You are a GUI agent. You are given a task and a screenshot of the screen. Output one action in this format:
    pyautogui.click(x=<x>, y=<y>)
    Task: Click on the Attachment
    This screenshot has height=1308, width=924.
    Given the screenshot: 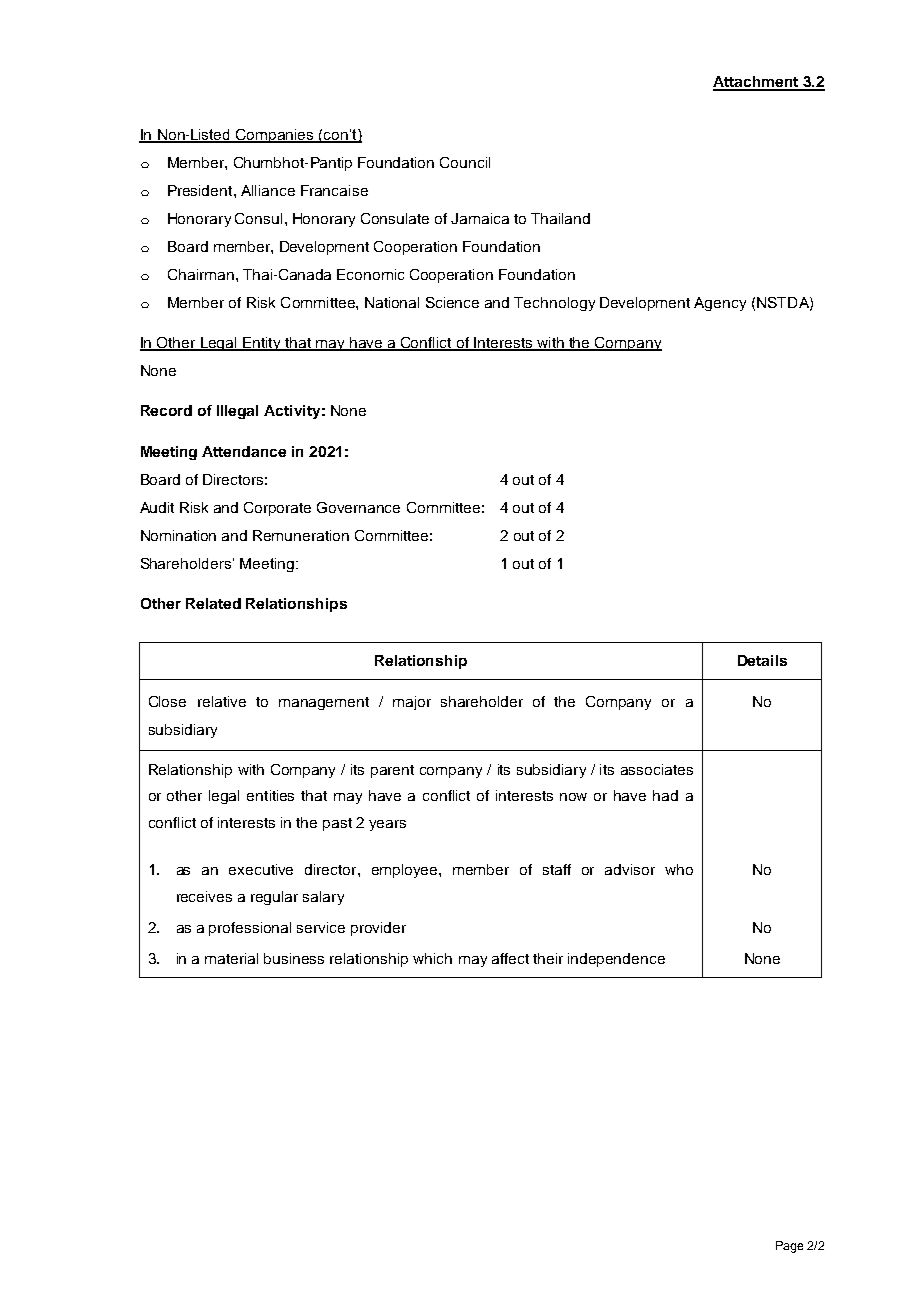 What is the action you would take?
    pyautogui.click(x=756, y=83)
